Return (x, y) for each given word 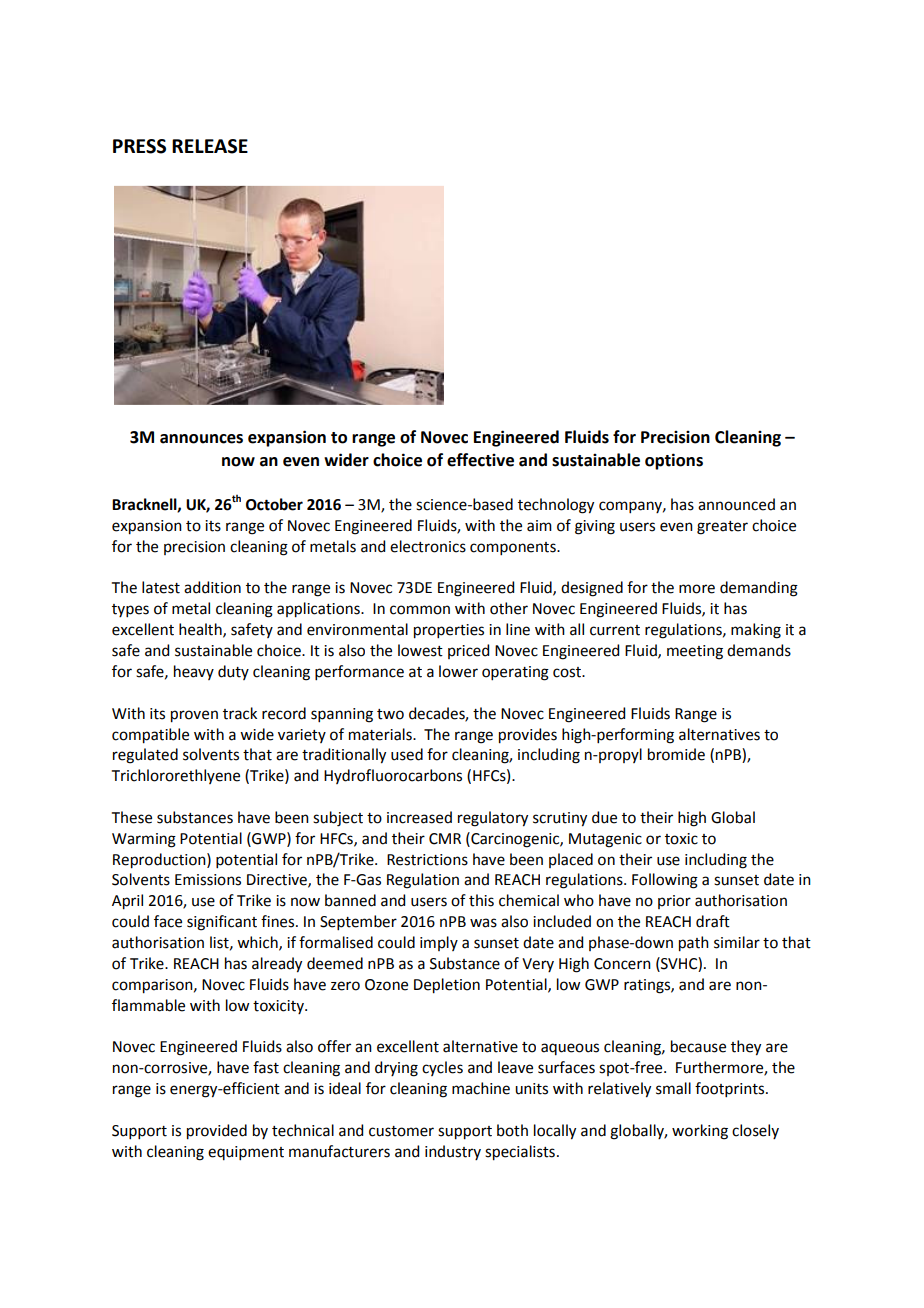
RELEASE (210, 146)
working (700, 1132)
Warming (144, 840)
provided (217, 1132)
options (674, 461)
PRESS (139, 146)
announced (736, 504)
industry (453, 1152)
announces (201, 439)
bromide (676, 754)
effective (480, 460)
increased (419, 817)
